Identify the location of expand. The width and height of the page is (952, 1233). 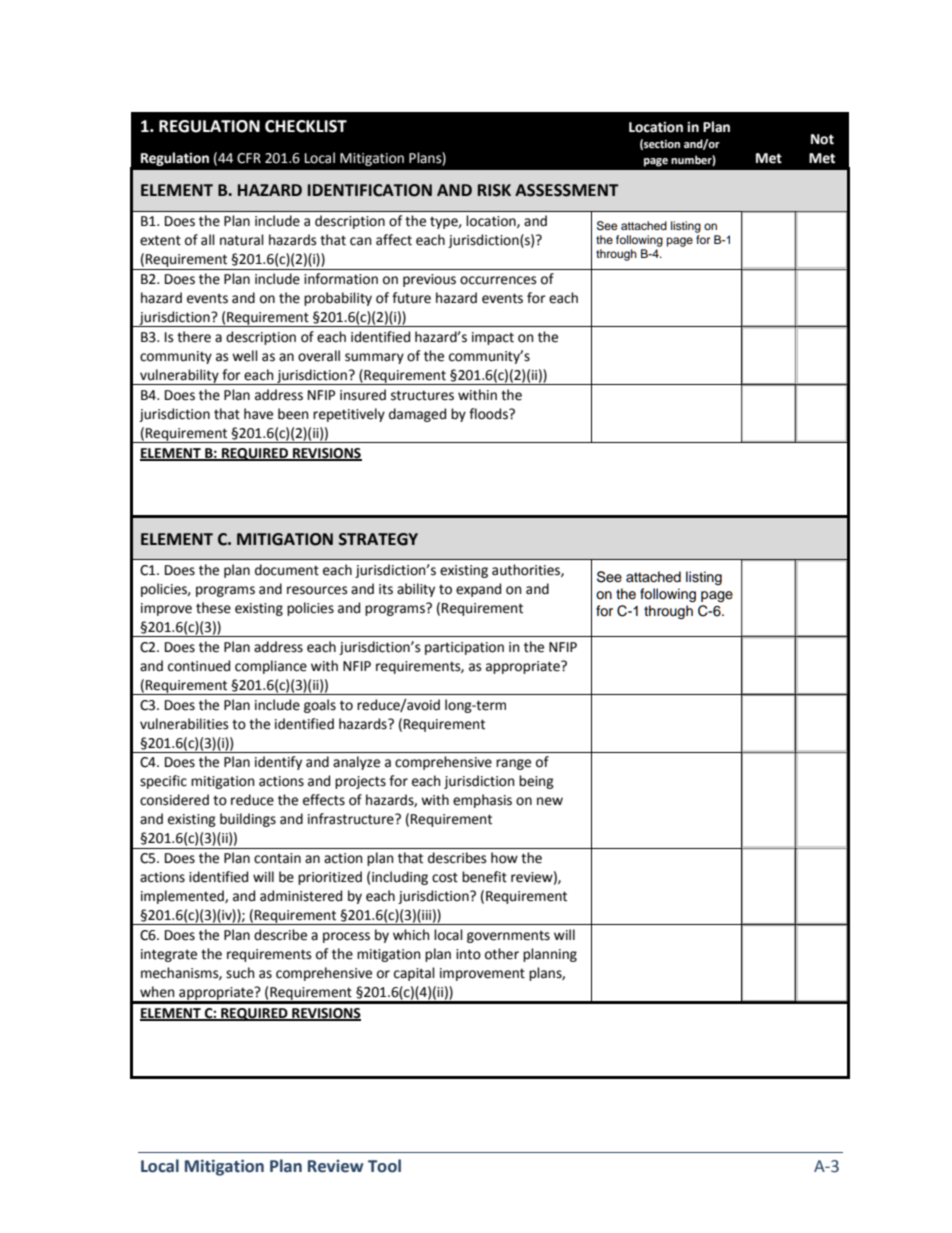
(478, 590).
